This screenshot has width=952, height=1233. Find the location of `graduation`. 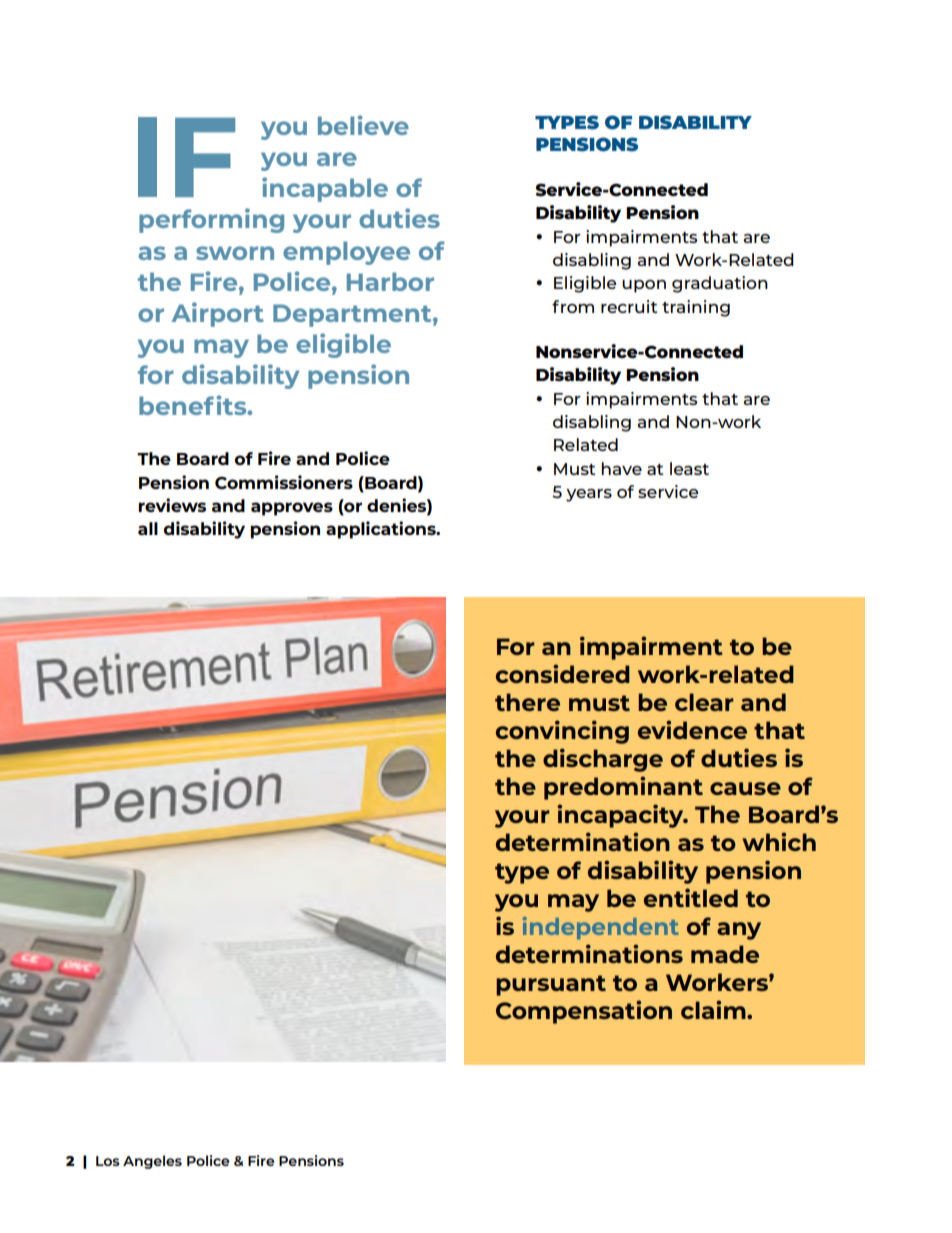

graduation is located at coordinates (720, 284).
